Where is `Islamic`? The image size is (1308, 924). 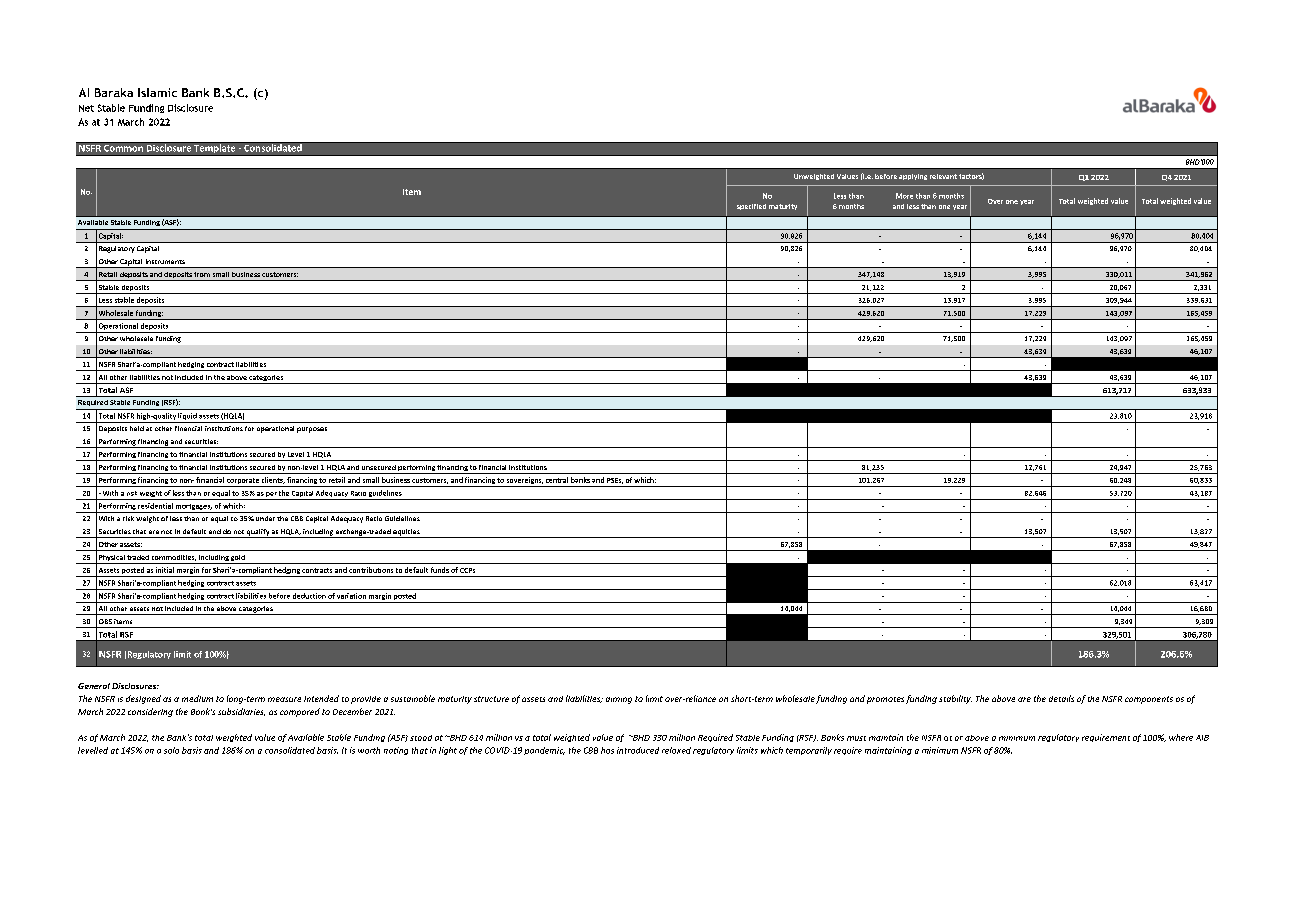 Islamic is located at coordinates (157, 92).
